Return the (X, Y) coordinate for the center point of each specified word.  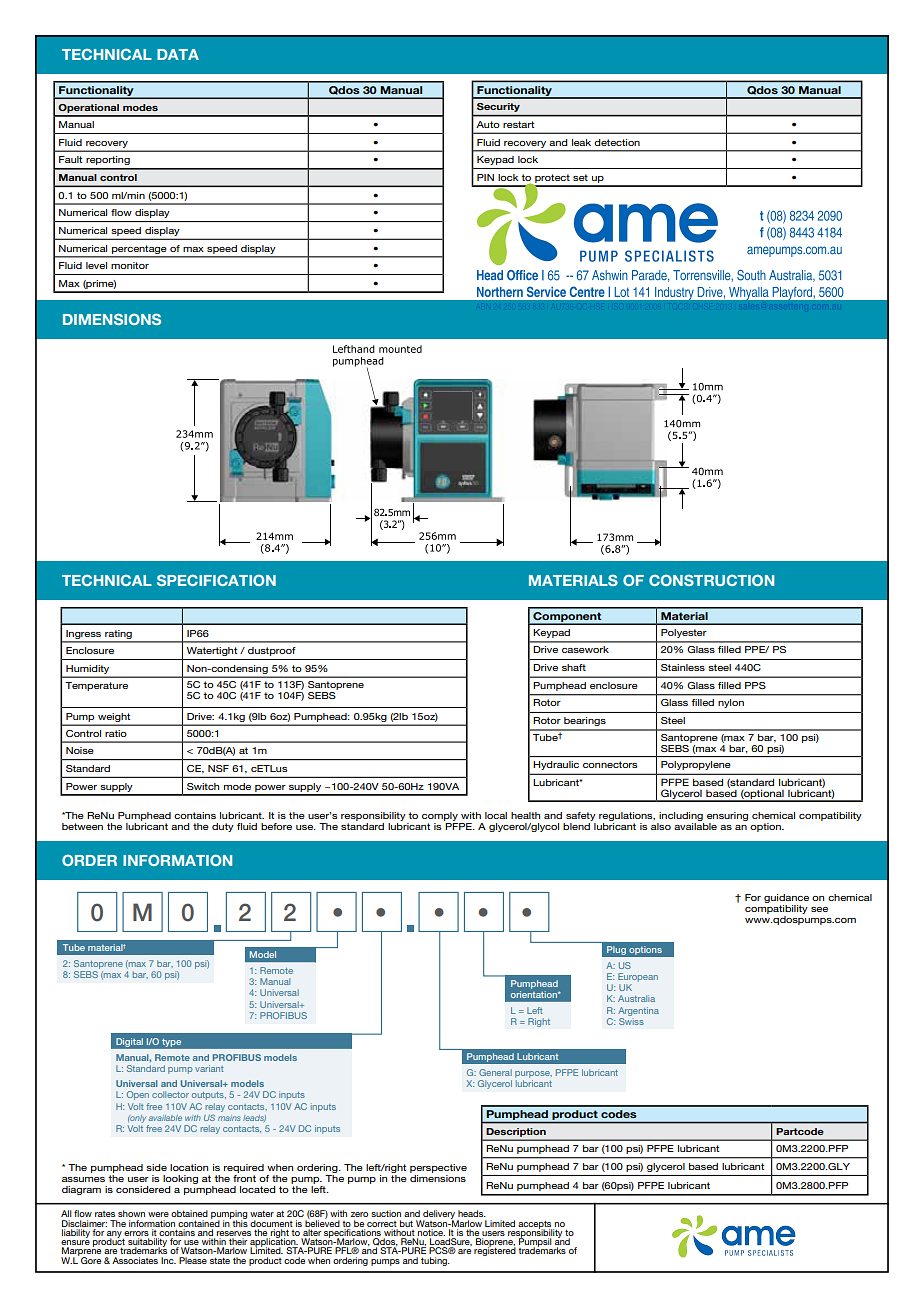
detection (617, 142)
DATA (178, 54)
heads (472, 1213)
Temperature (96, 686)
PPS (755, 685)
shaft (574, 667)
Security (498, 107)
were (158, 1214)
